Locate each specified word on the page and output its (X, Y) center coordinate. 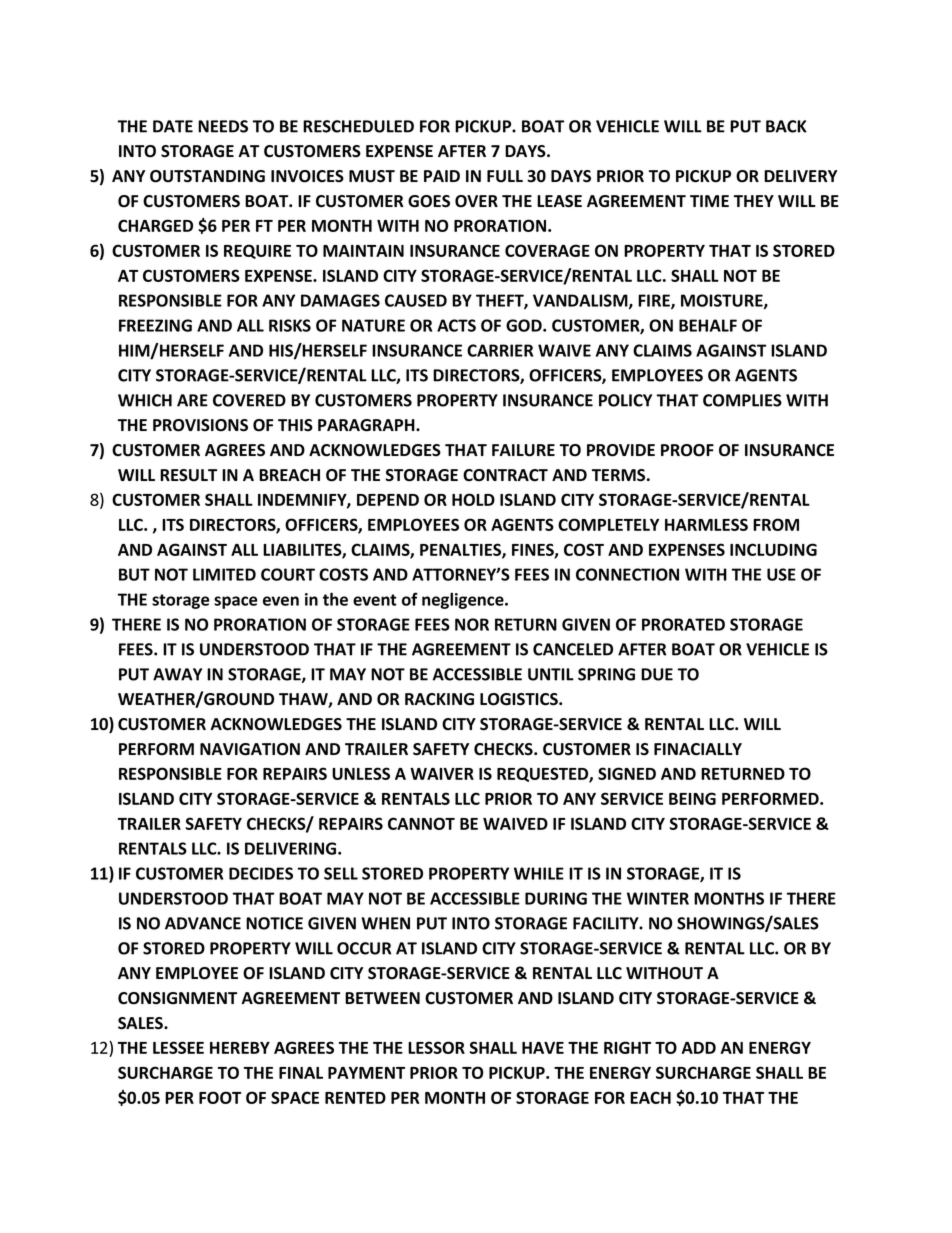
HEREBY (240, 1048)
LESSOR (436, 1047)
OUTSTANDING (207, 176)
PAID (442, 176)
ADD (699, 1048)
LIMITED (224, 574)
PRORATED (683, 624)
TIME (709, 201)
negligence (464, 600)
